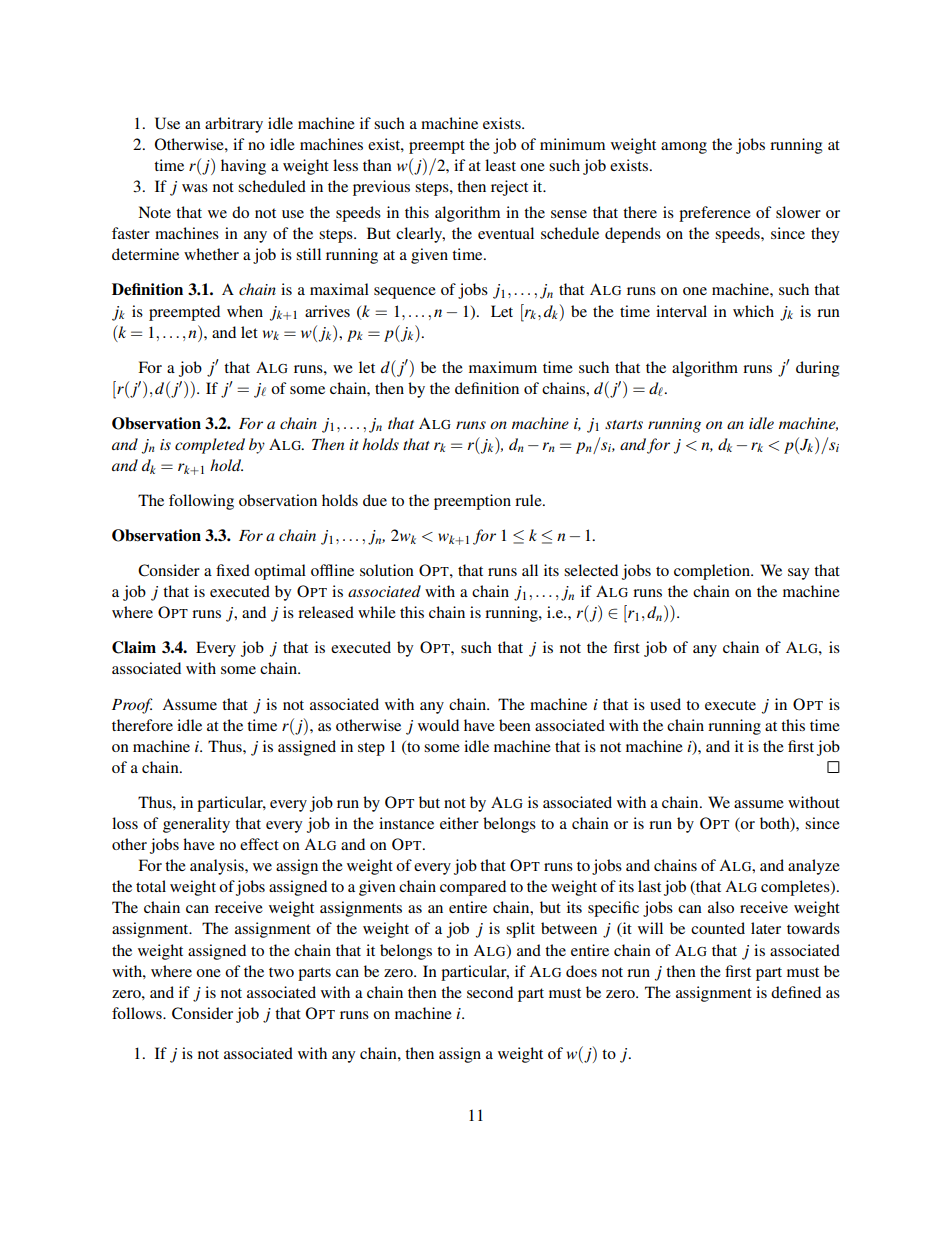 The height and width of the screenshot is (1233, 952). What do you see at coordinates (196, 825) in the screenshot?
I see `generality` at bounding box center [196, 825].
